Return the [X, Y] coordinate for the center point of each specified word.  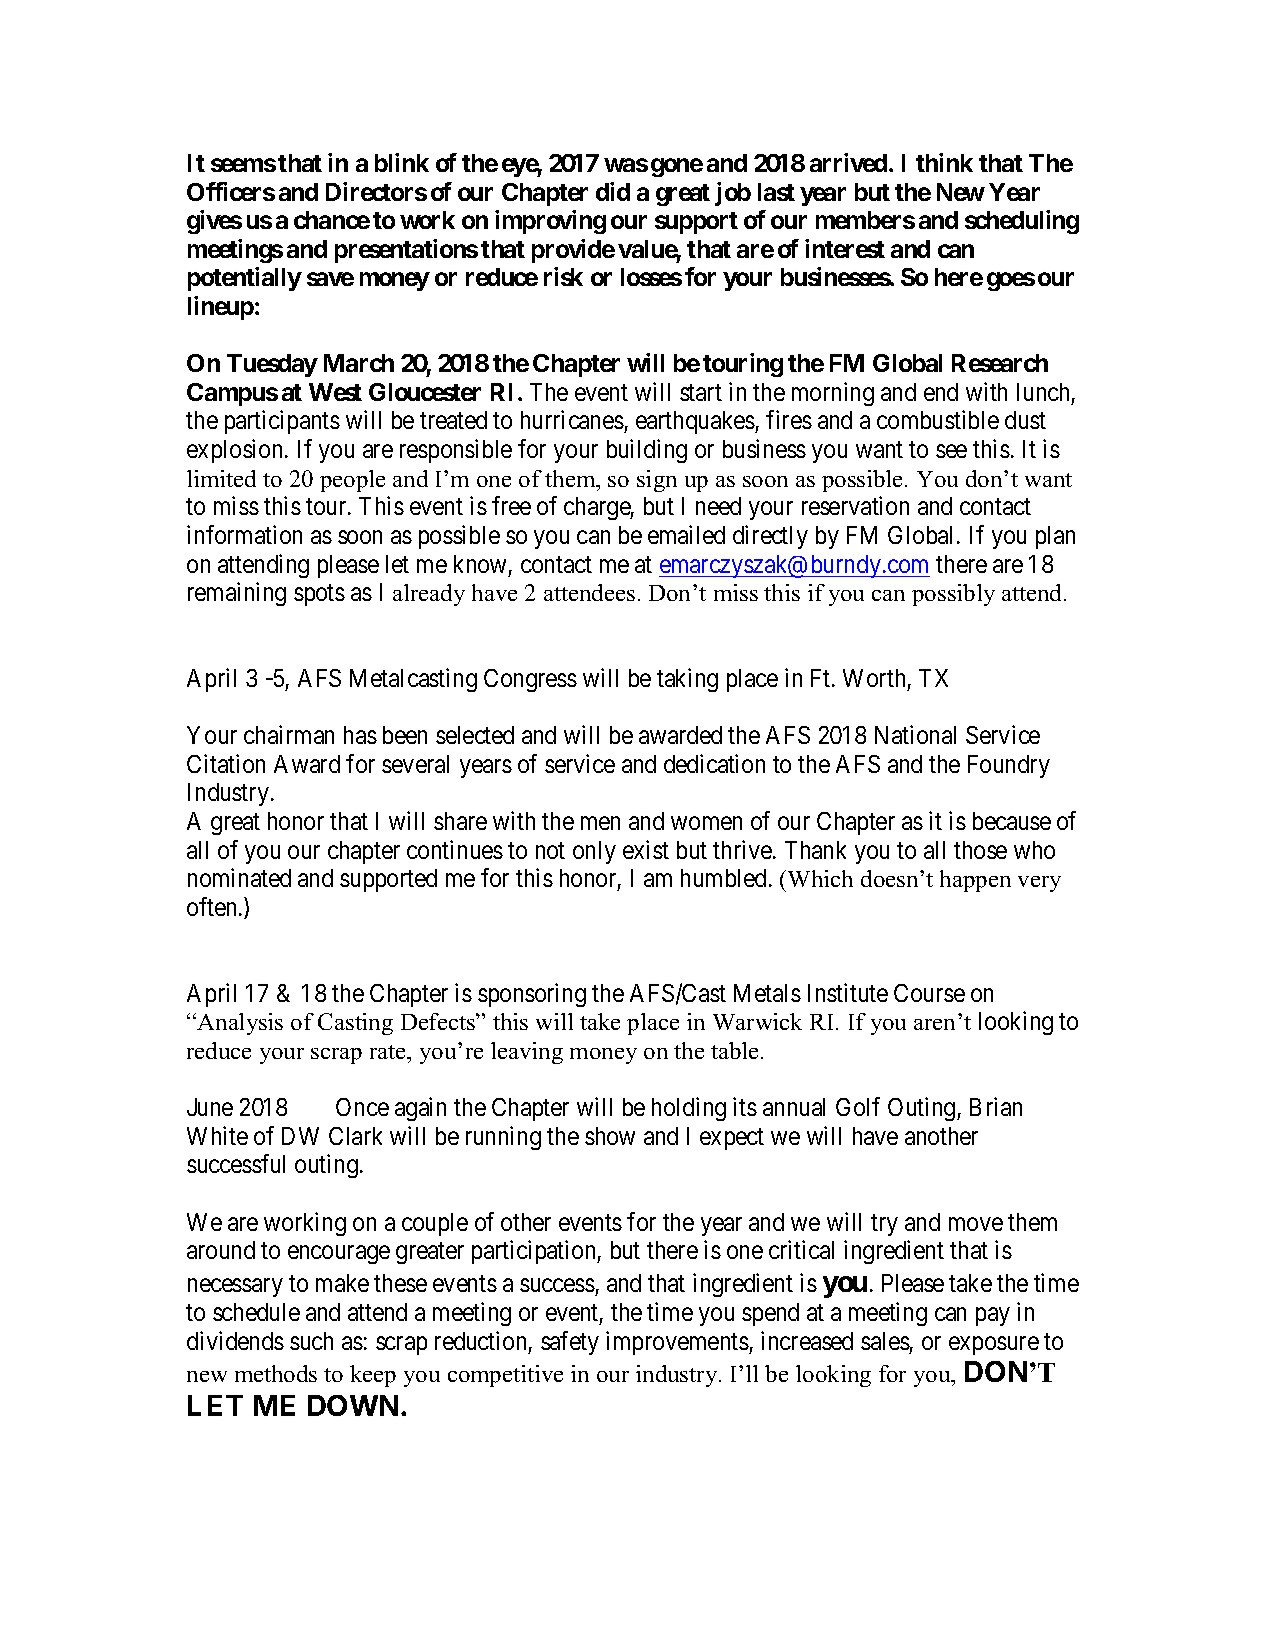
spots [319, 595]
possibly [953, 595]
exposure [994, 1345]
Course [929, 993]
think [944, 162]
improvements [677, 1343]
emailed [686, 534]
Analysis [239, 1024]
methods [276, 1373]
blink [402, 162]
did [613, 191]
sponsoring [532, 995]
